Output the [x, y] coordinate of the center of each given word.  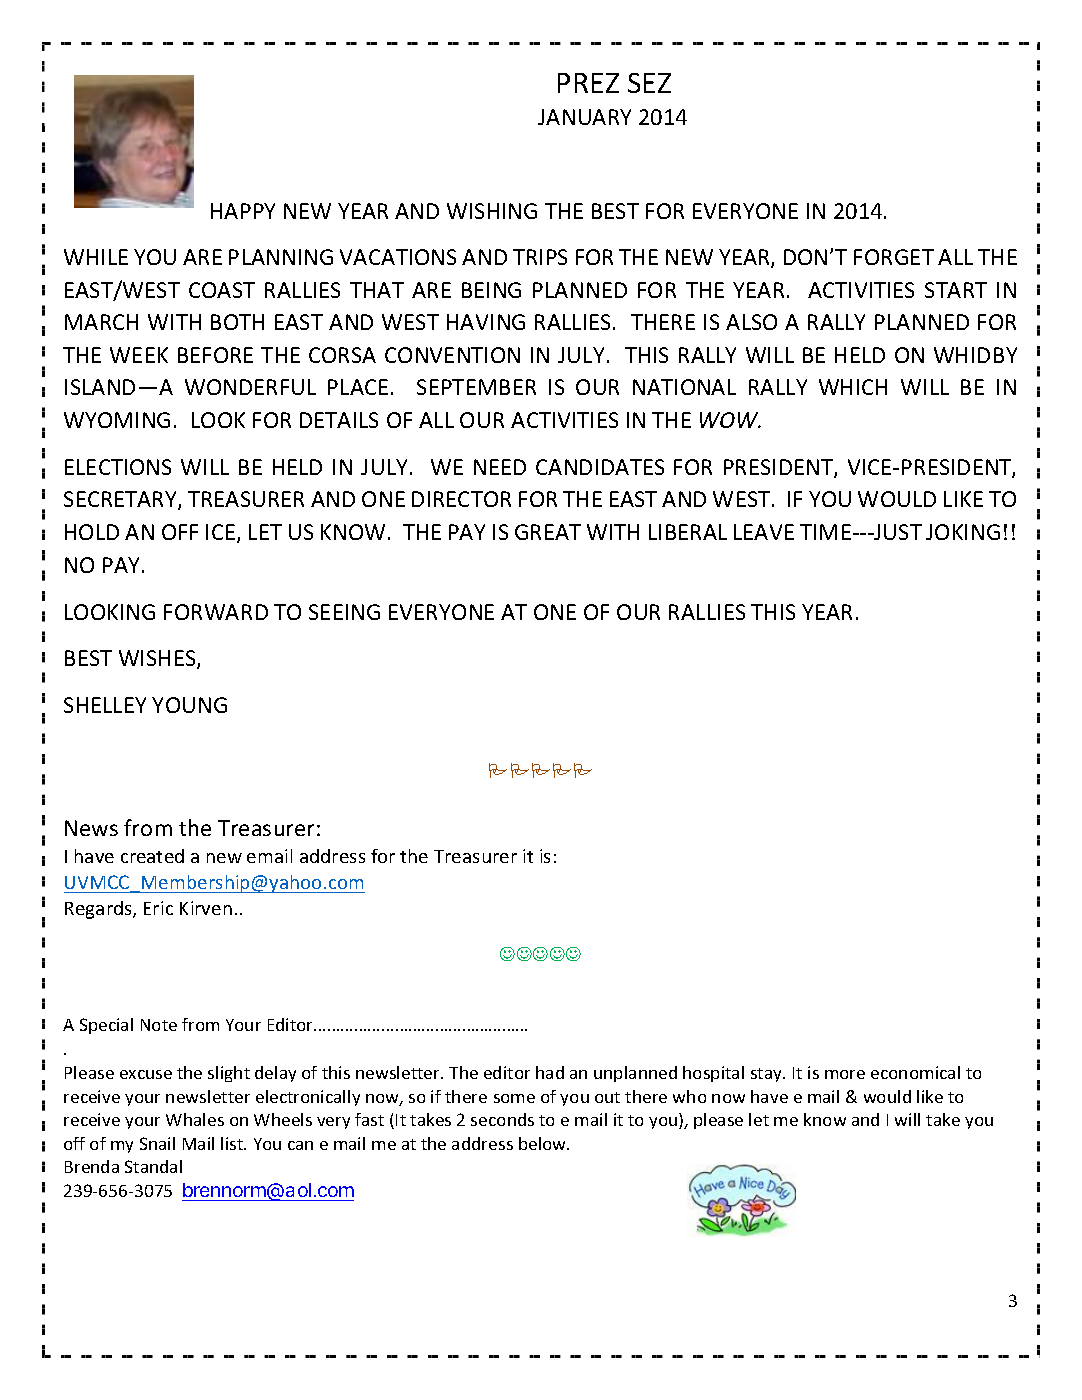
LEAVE [764, 532]
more [845, 1074]
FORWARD [216, 612]
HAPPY [243, 211]
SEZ [649, 83]
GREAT [548, 532]
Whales [195, 1119]
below [544, 1143]
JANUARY [584, 117]
